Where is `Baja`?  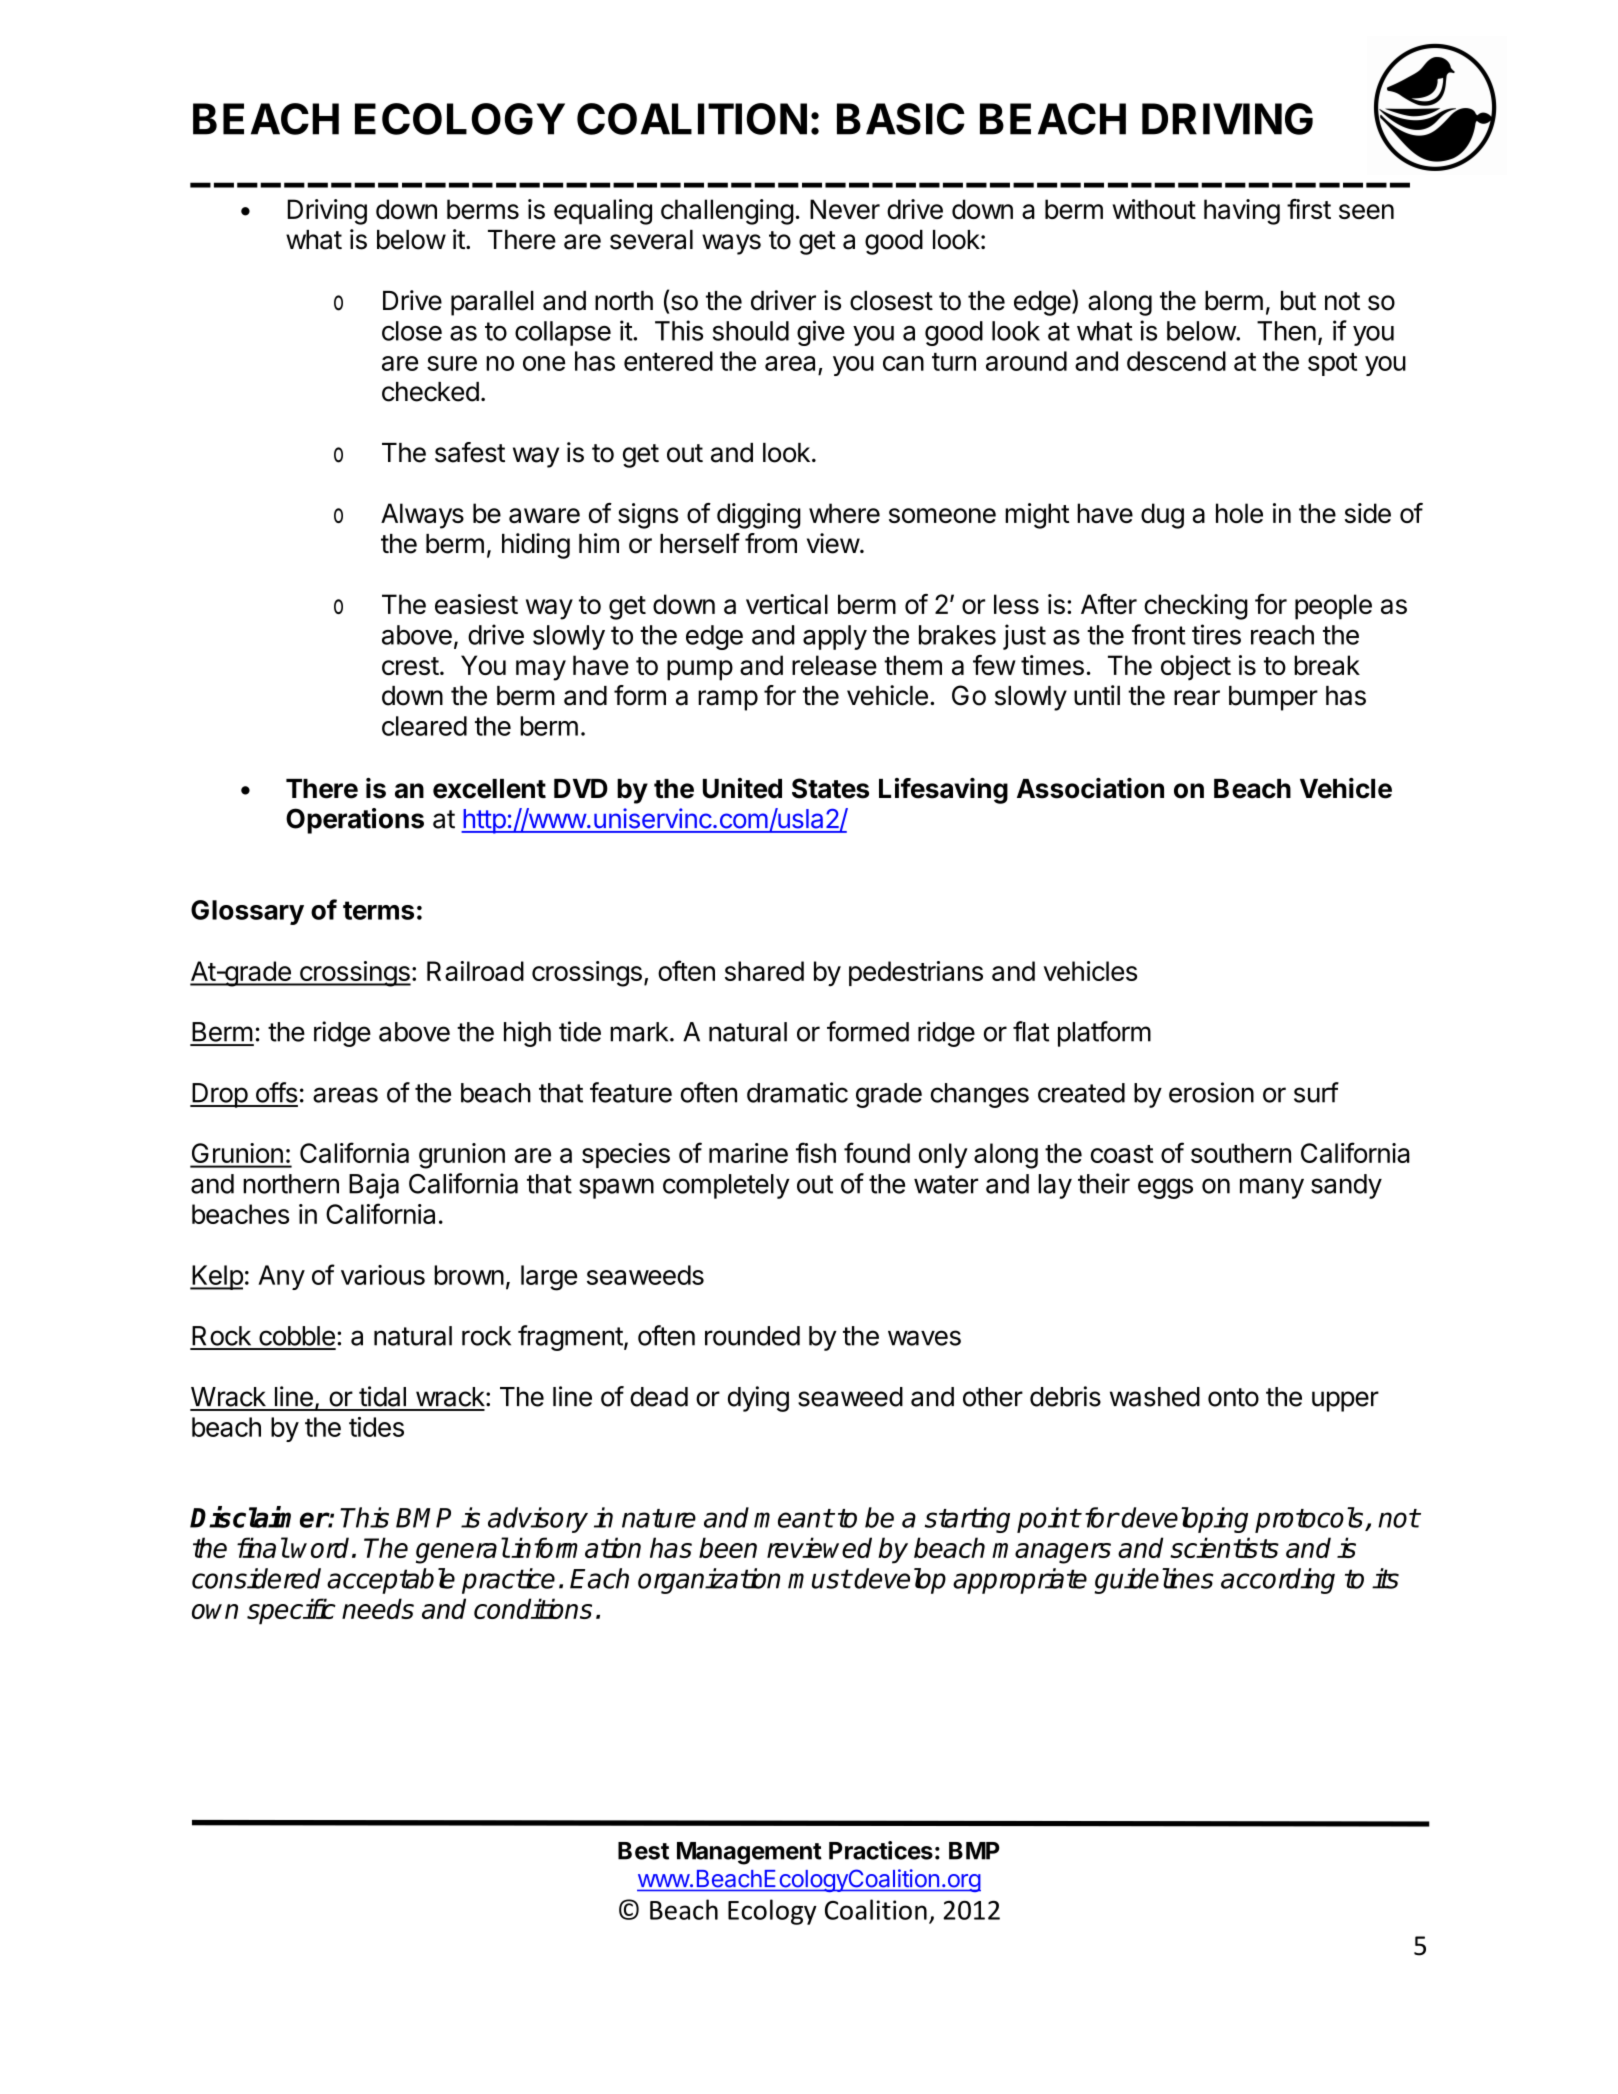
Baja is located at coordinates (374, 1186).
